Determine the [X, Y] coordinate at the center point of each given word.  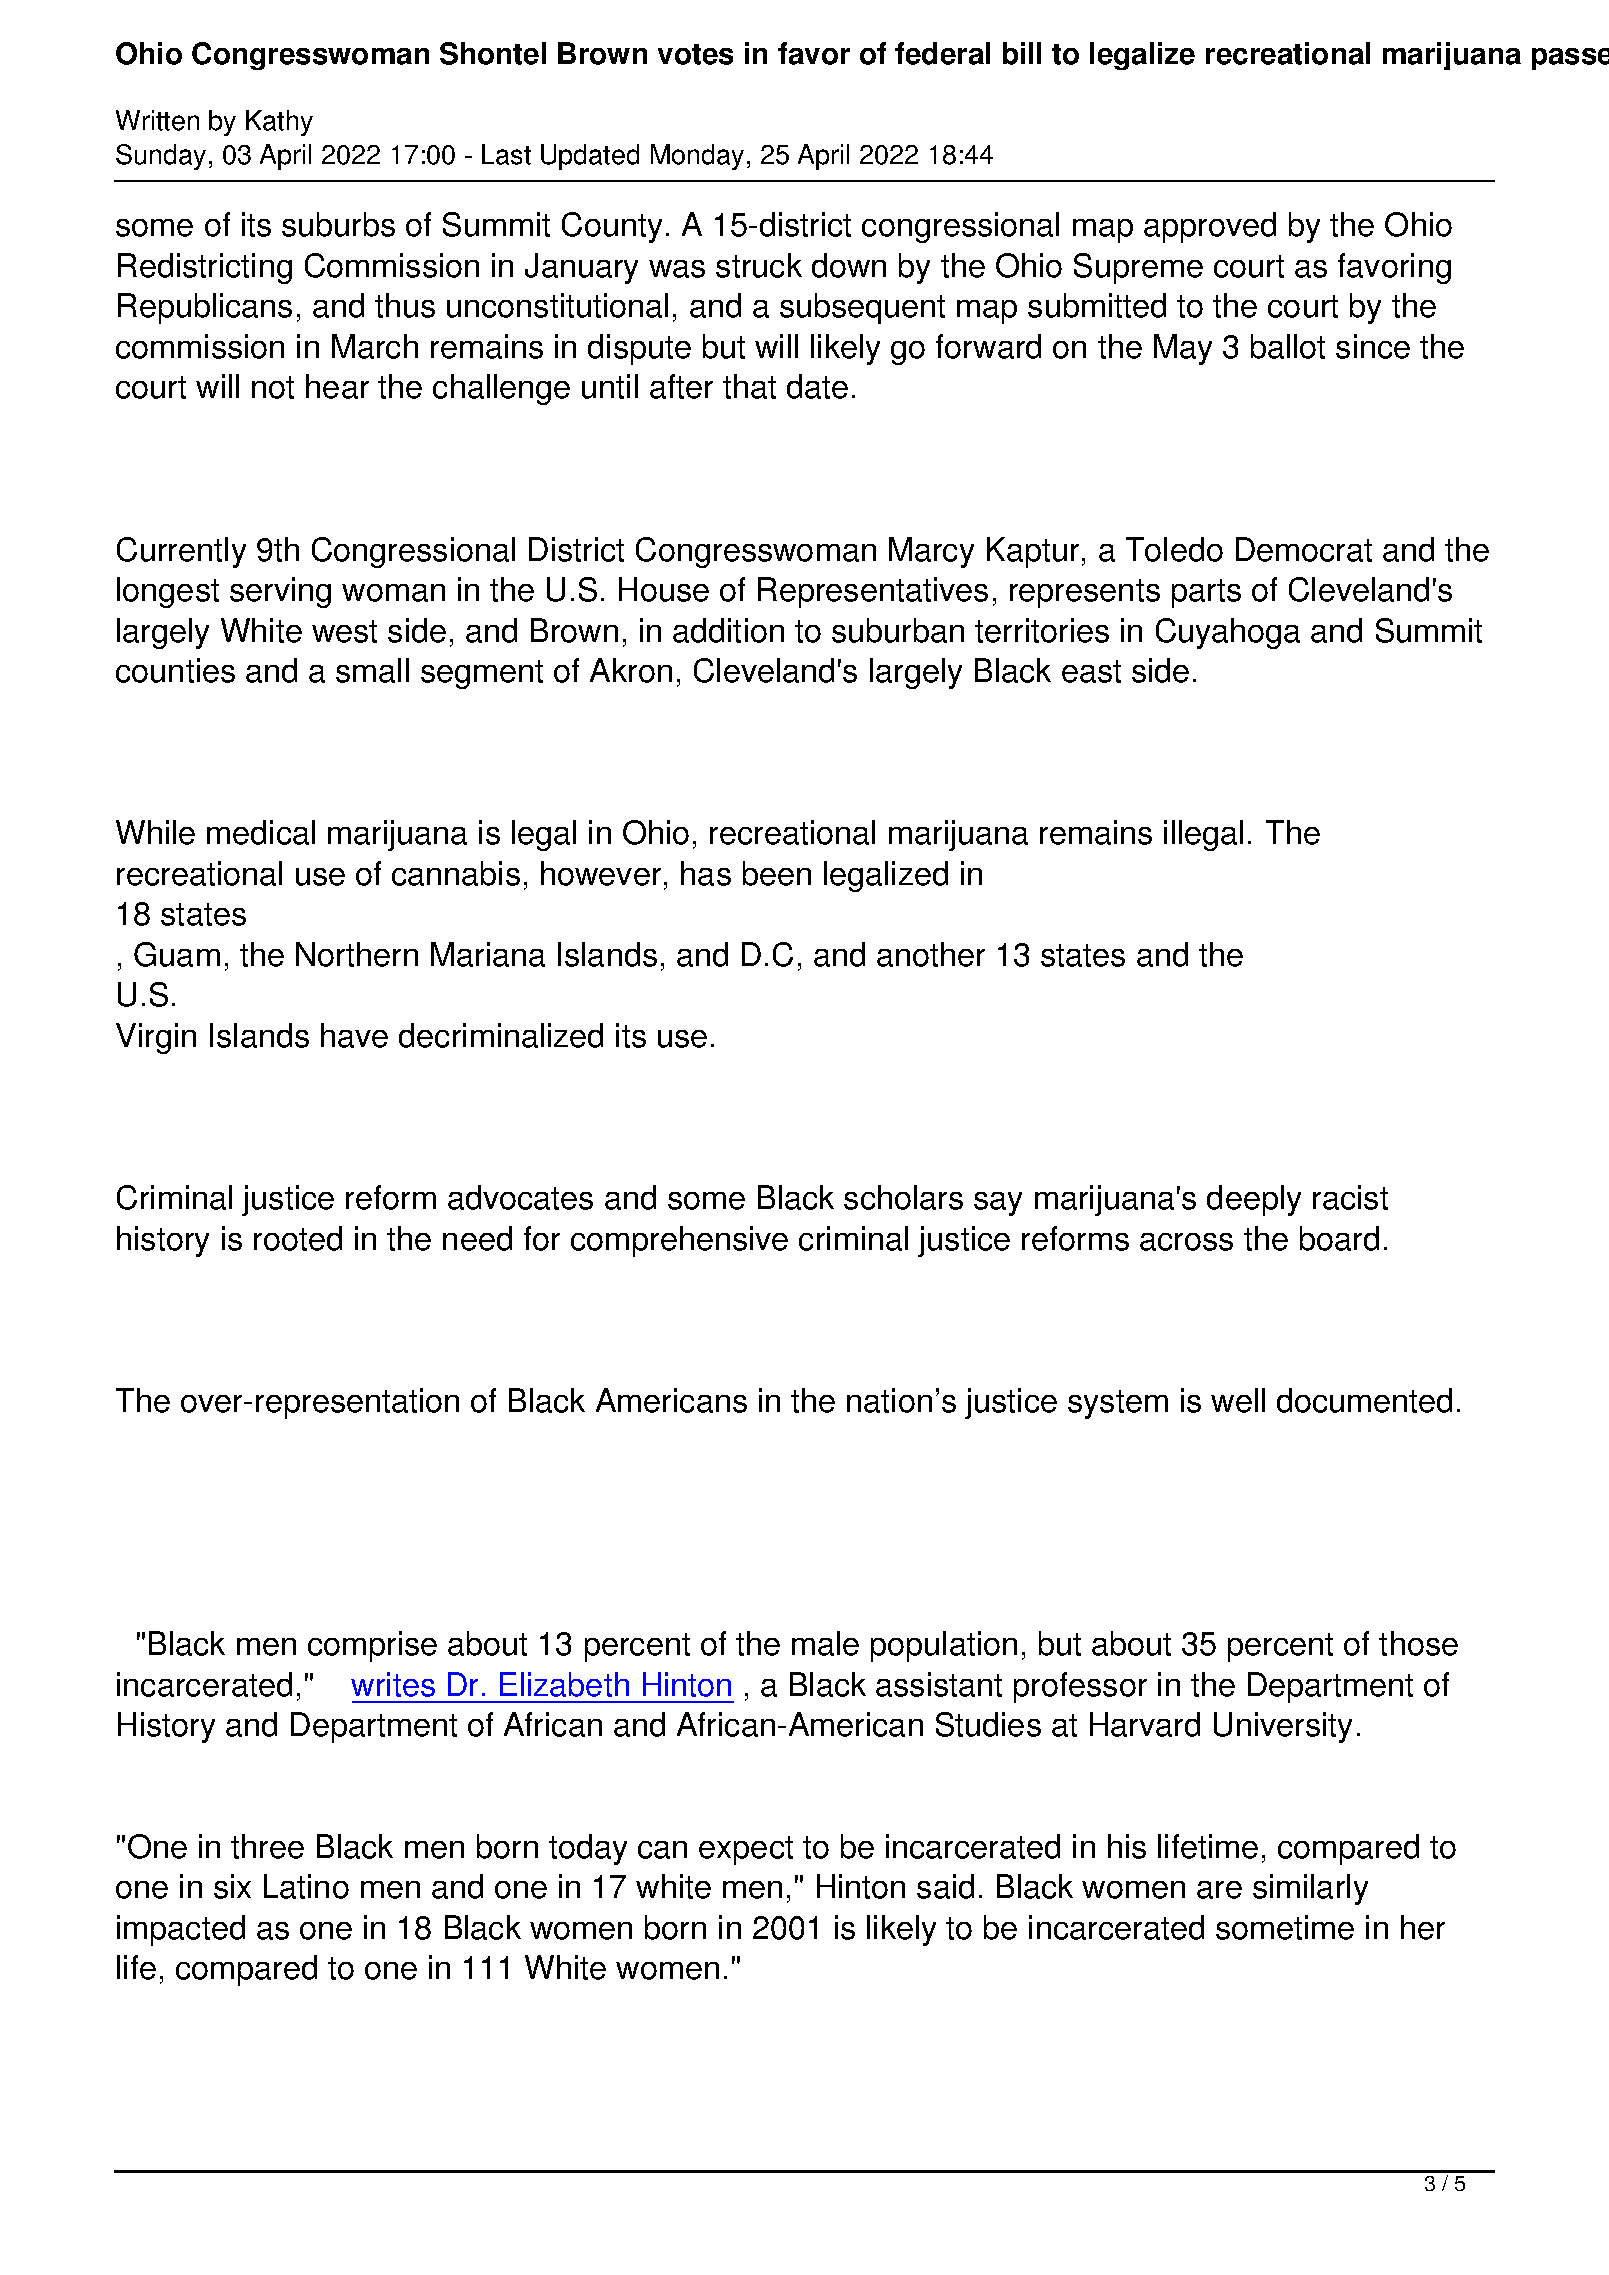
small [372, 670]
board [1339, 1238]
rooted [298, 1238]
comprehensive [679, 1241]
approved [1210, 227]
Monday [697, 157]
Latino [306, 1886]
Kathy [279, 123]
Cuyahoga [1228, 633]
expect [746, 1850]
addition [728, 630]
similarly [1310, 1889]
